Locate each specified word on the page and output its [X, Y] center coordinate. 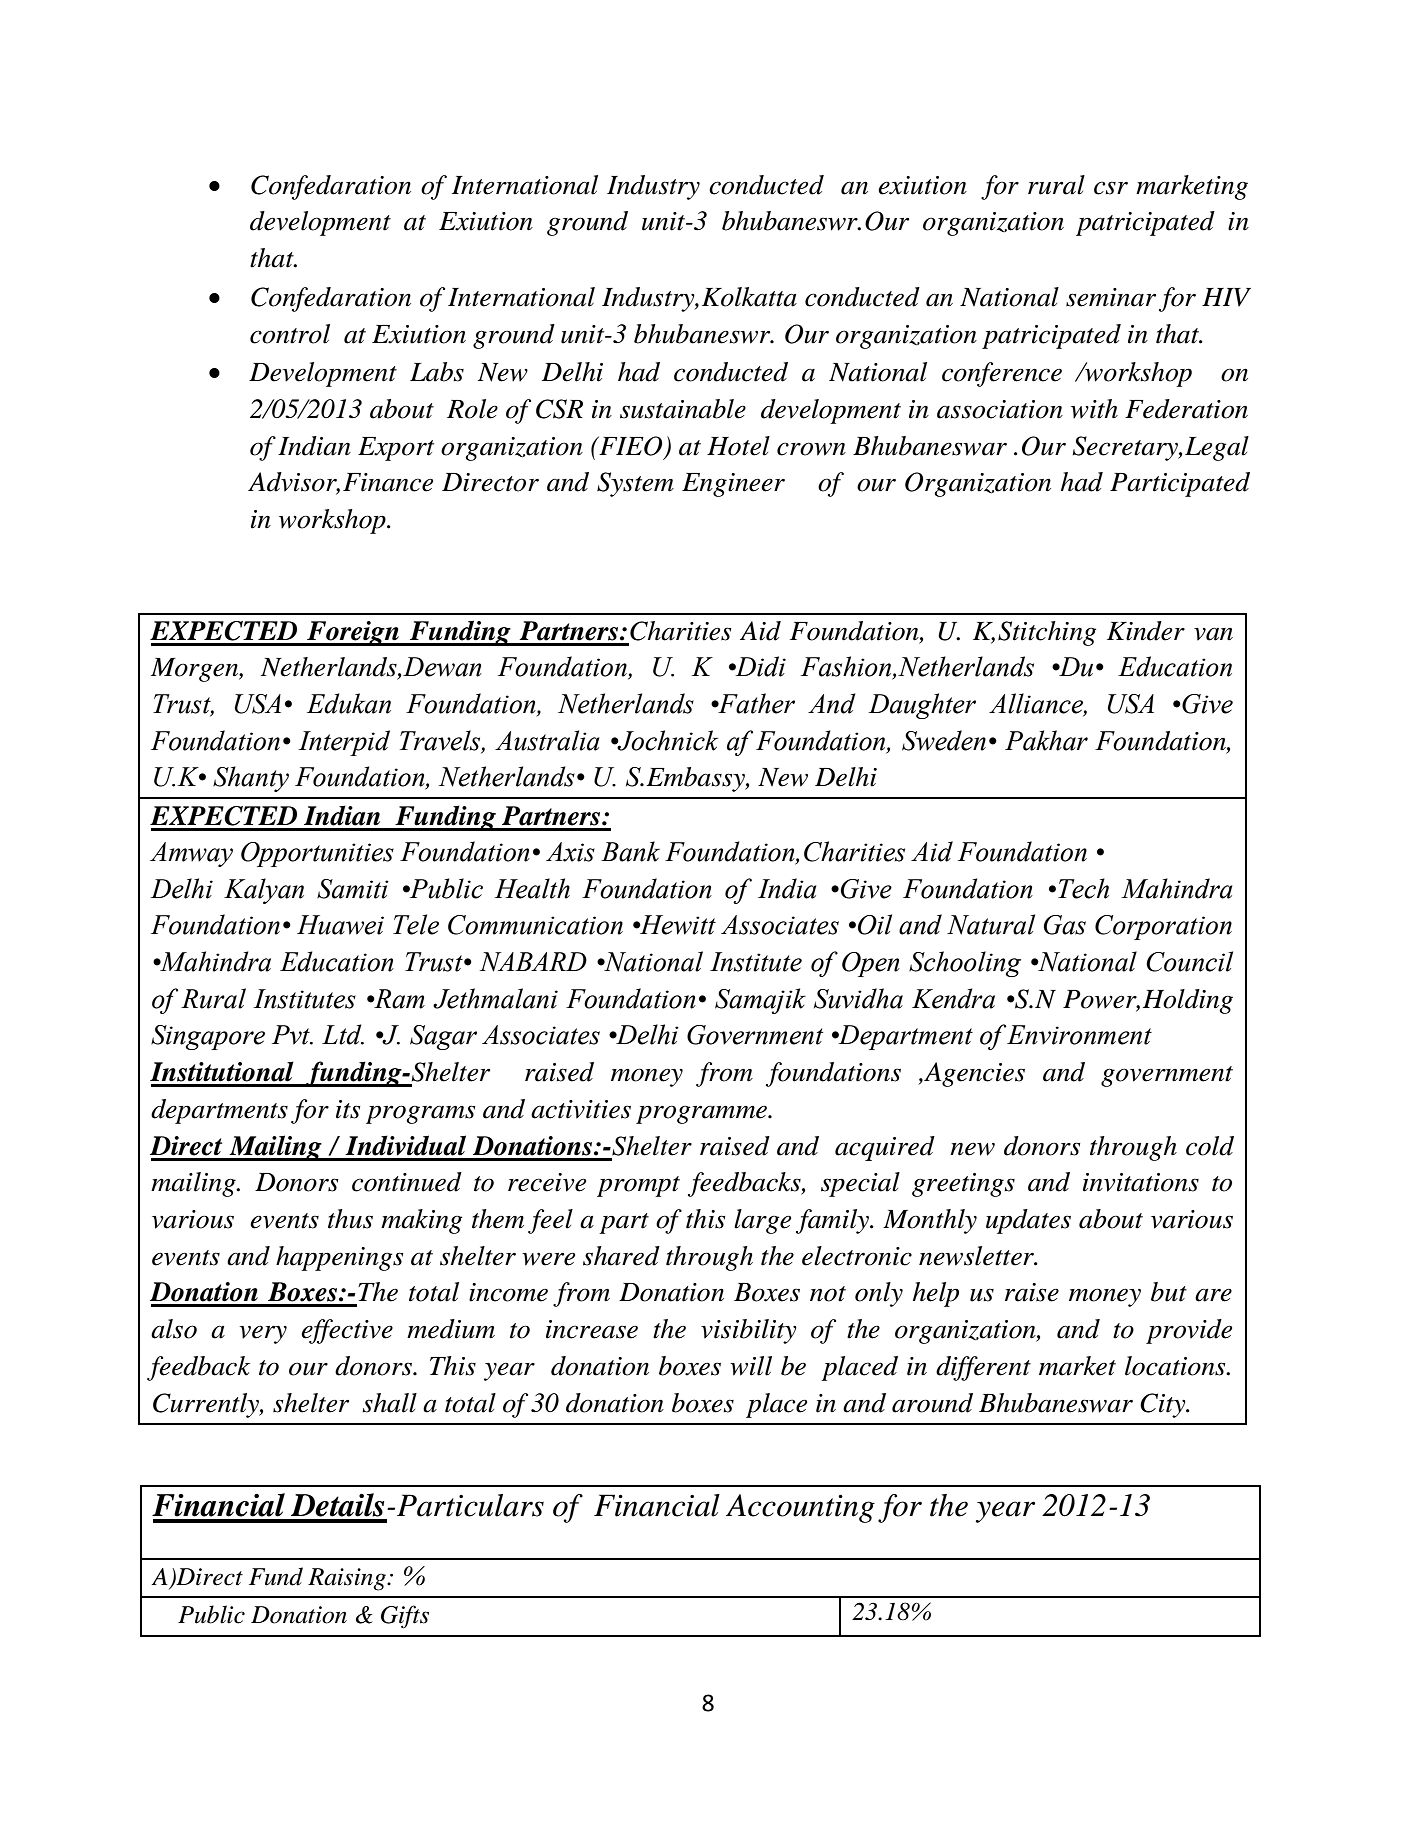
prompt [638, 1186]
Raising [348, 1579]
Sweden [944, 740]
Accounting [800, 1508]
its [348, 1109]
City [1164, 1405]
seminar [1111, 297]
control [290, 334]
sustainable [683, 409]
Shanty [251, 779]
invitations [1141, 1182]
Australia [547, 740]
